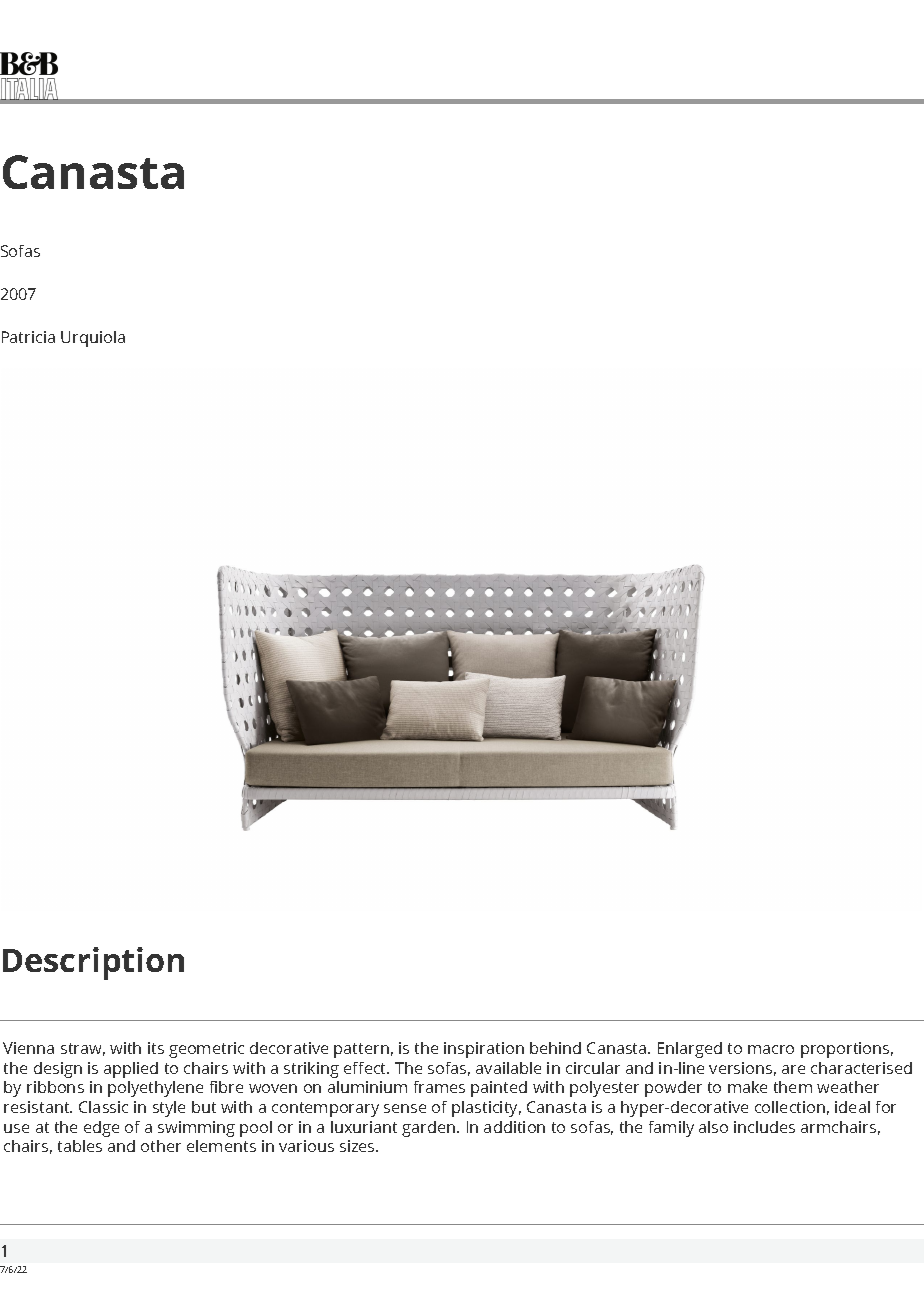  Describe the element at coordinates (28, 337) in the screenshot. I see `Patricia` at that location.
